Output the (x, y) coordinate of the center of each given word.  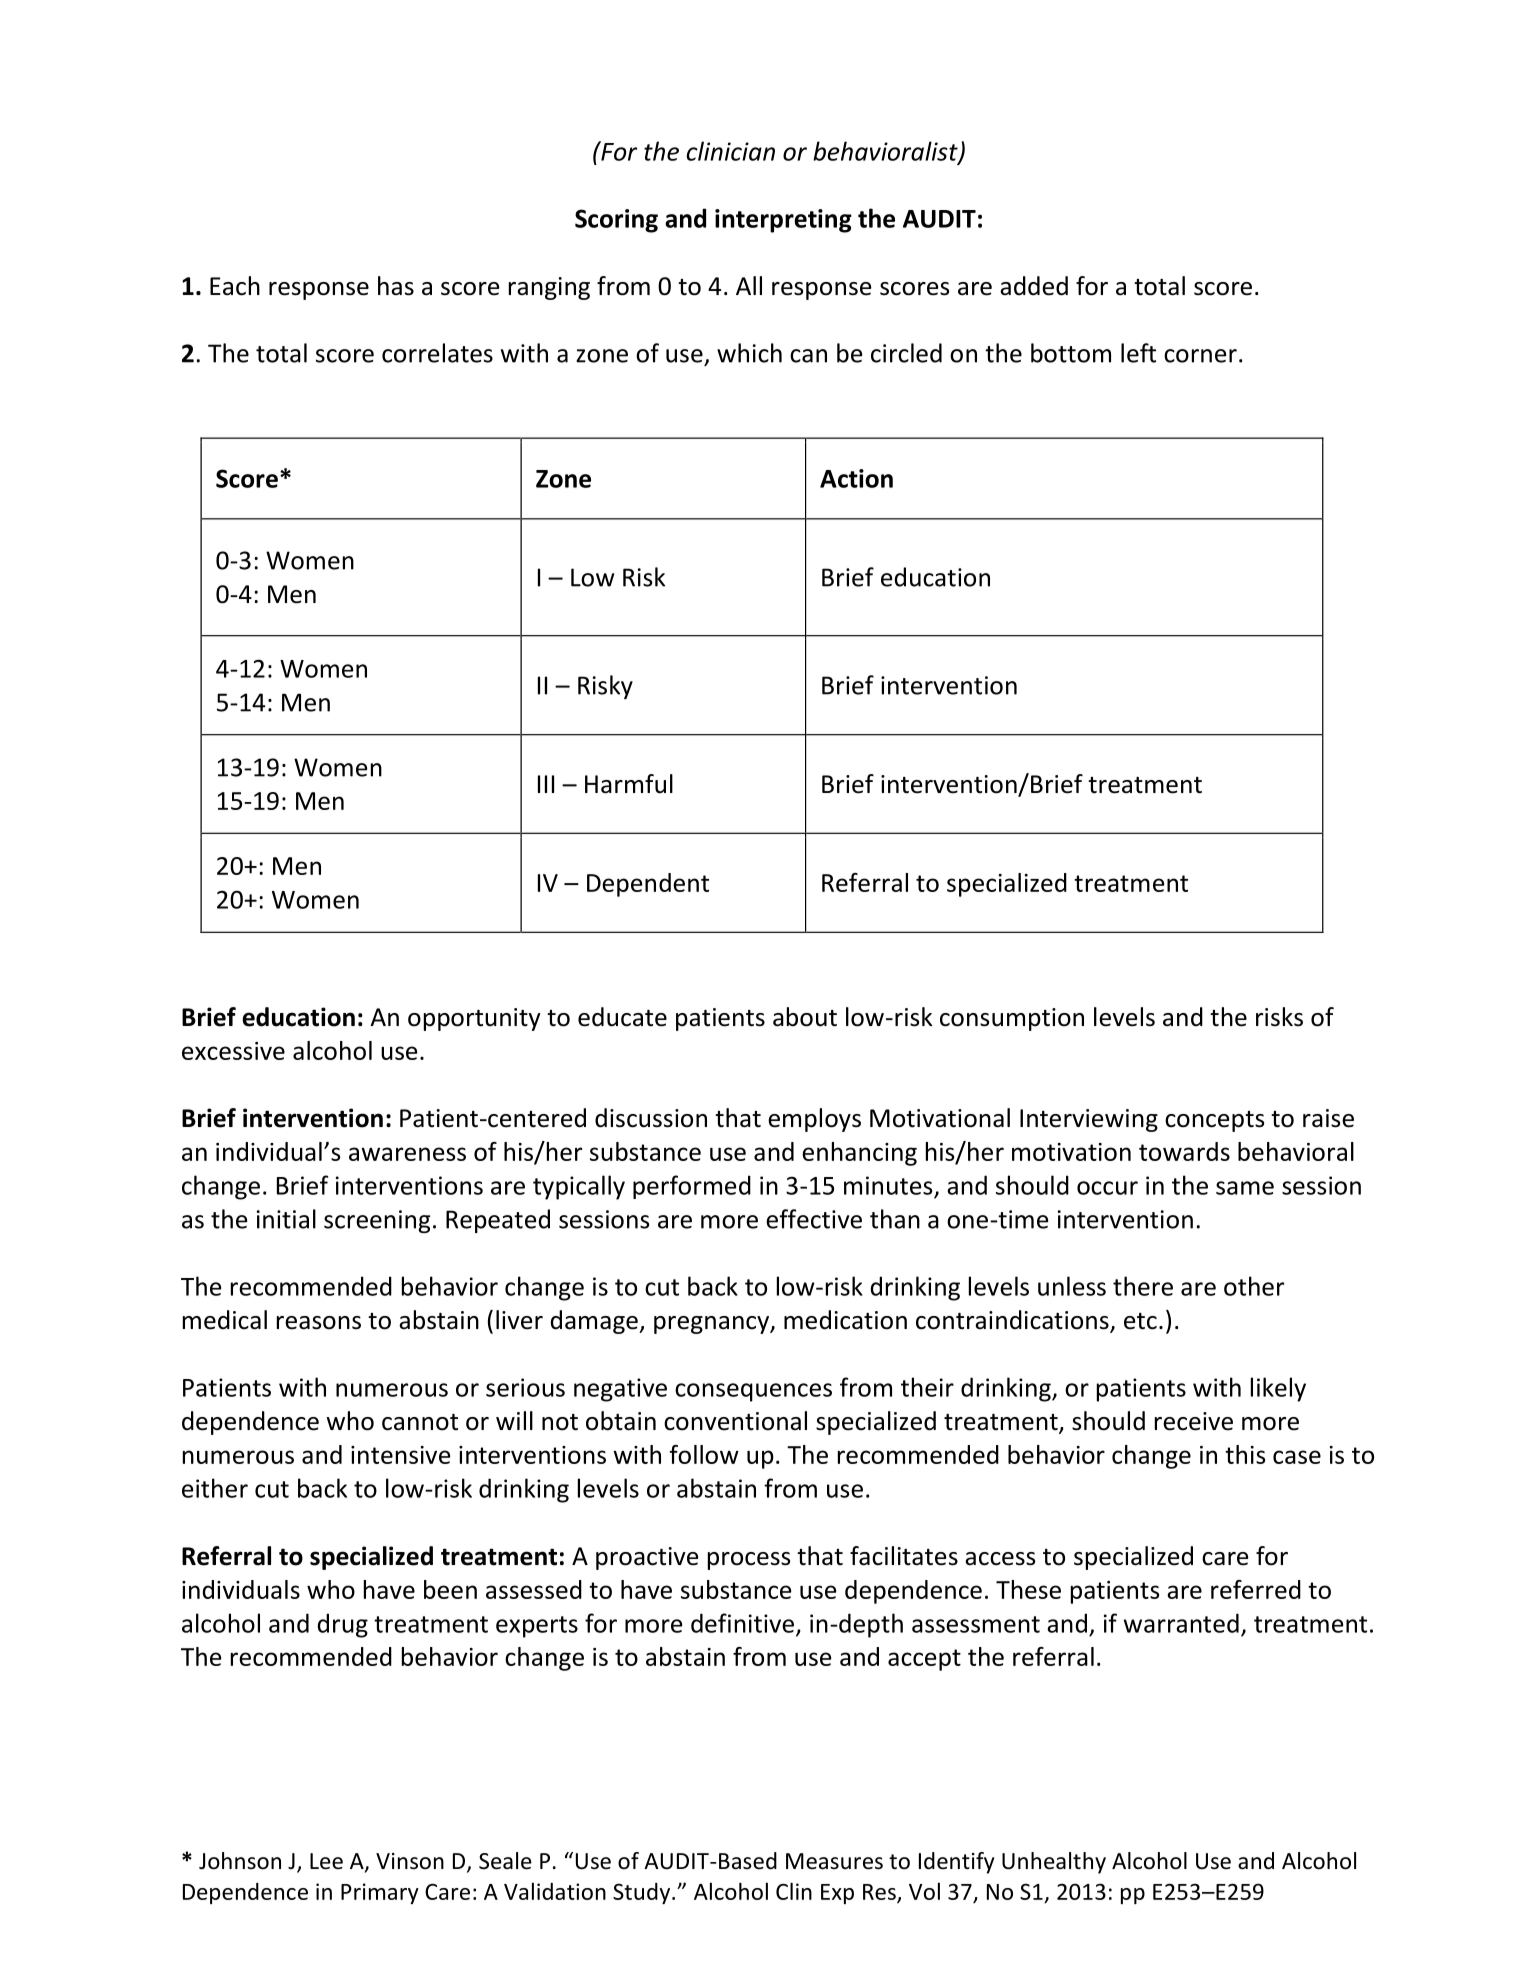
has (396, 286)
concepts (1214, 1121)
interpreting (783, 221)
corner (1200, 356)
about (805, 1017)
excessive (233, 1051)
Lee (326, 1861)
